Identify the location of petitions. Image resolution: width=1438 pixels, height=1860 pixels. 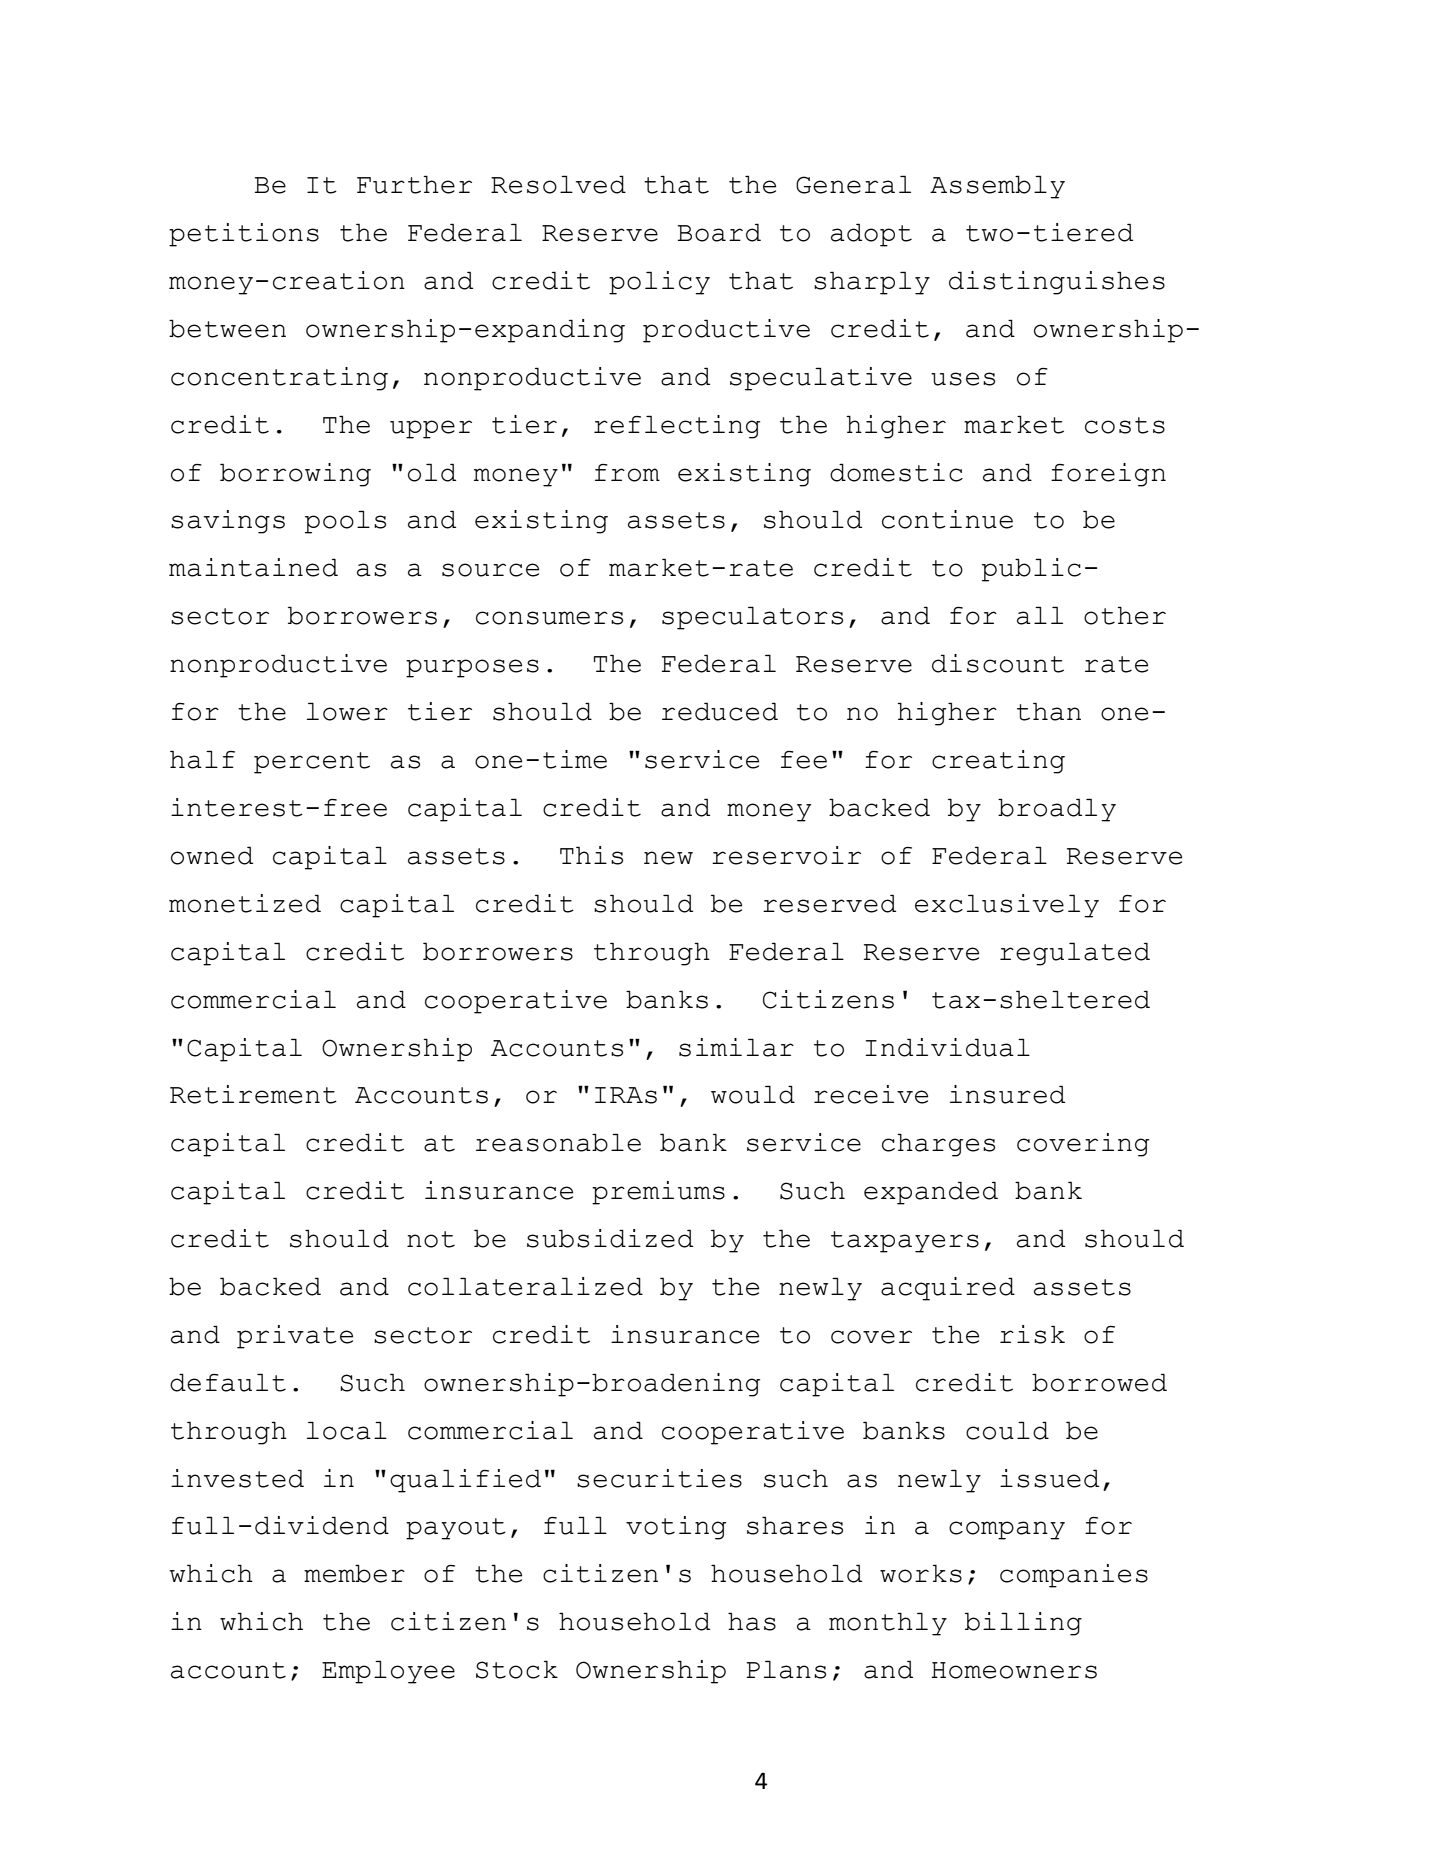
(244, 235).
